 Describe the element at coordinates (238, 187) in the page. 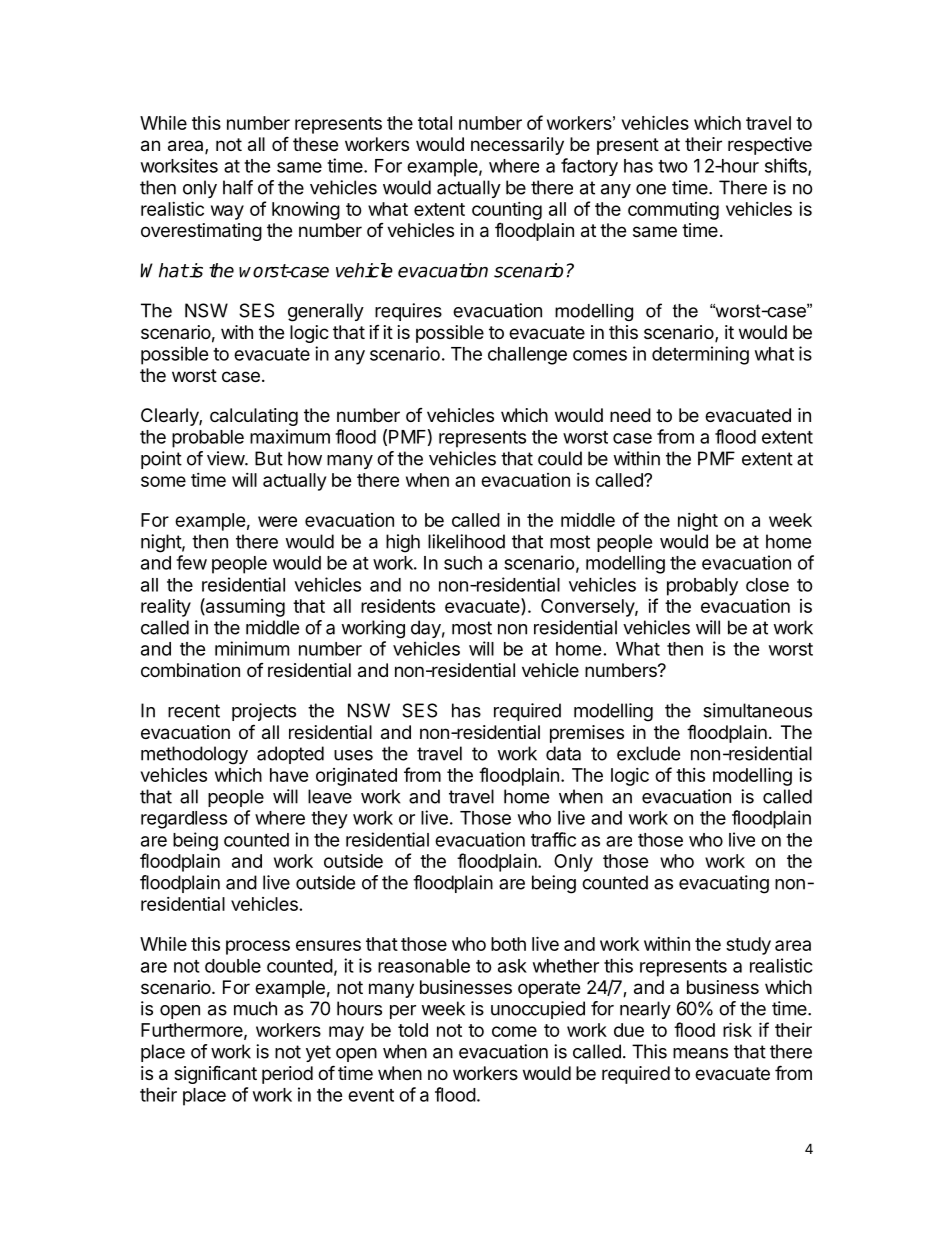

I see `half` at that location.
